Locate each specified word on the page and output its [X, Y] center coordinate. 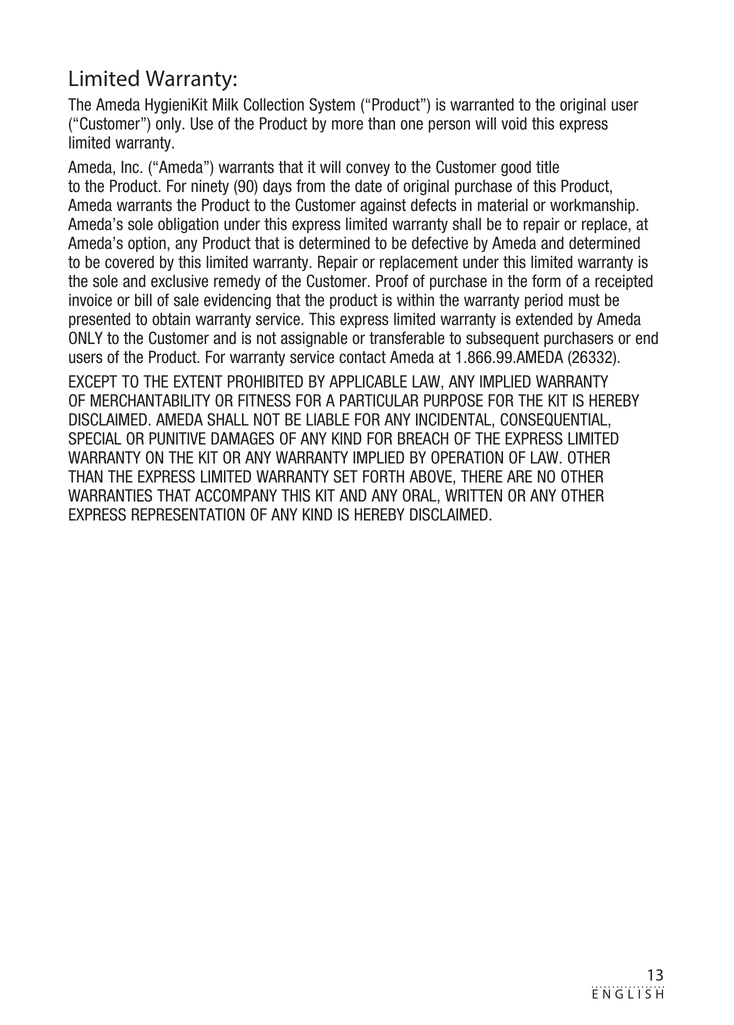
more [347, 125]
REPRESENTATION [188, 514]
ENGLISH [628, 993]
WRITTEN [473, 495]
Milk [226, 104]
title [547, 167]
